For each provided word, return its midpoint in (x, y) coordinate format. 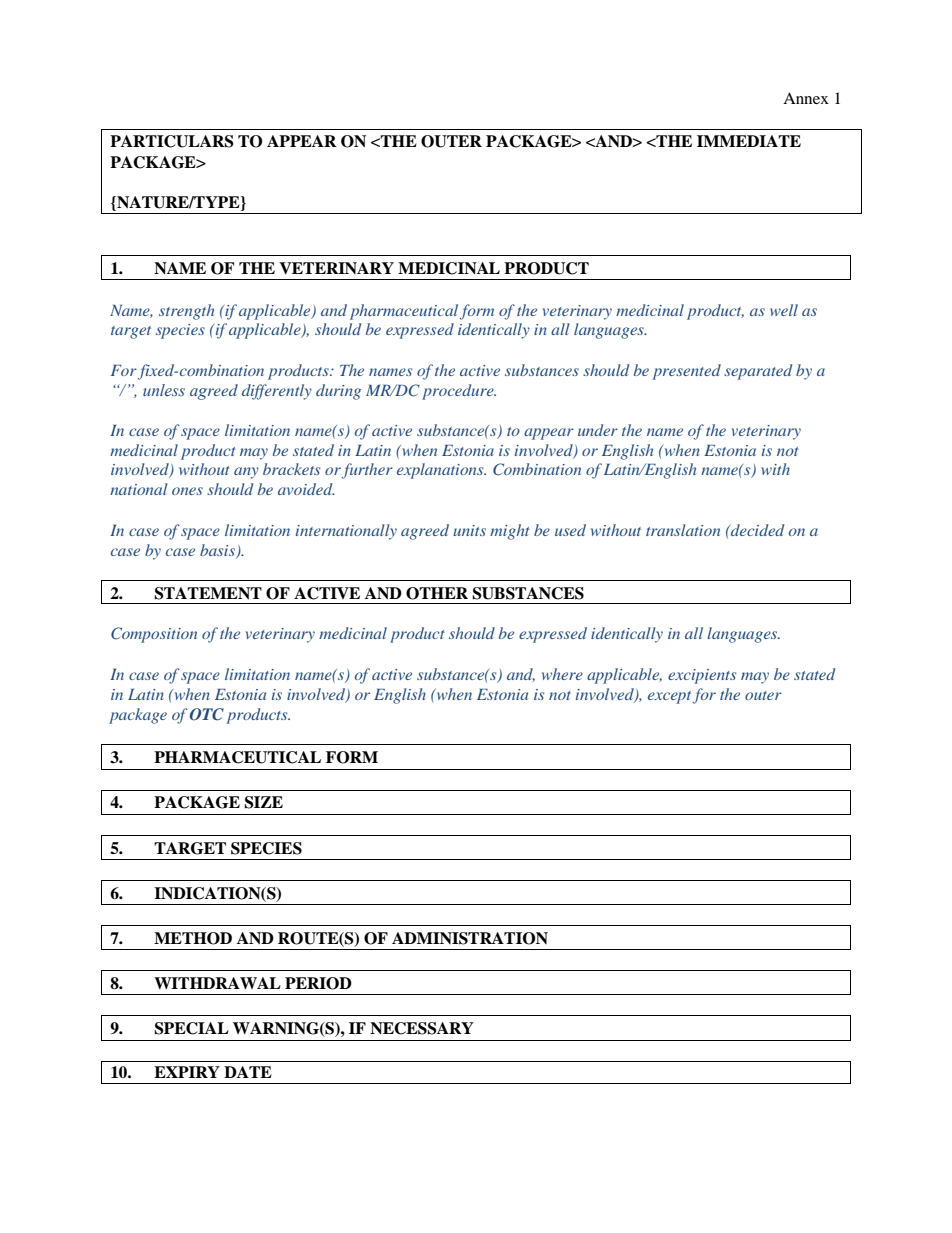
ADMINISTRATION (470, 938)
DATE (248, 1072)
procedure (459, 392)
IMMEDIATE (749, 141)
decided (756, 530)
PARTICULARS (172, 141)
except (669, 697)
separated (758, 372)
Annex (806, 98)
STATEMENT (208, 593)
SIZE (263, 802)
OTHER (437, 593)
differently (277, 392)
